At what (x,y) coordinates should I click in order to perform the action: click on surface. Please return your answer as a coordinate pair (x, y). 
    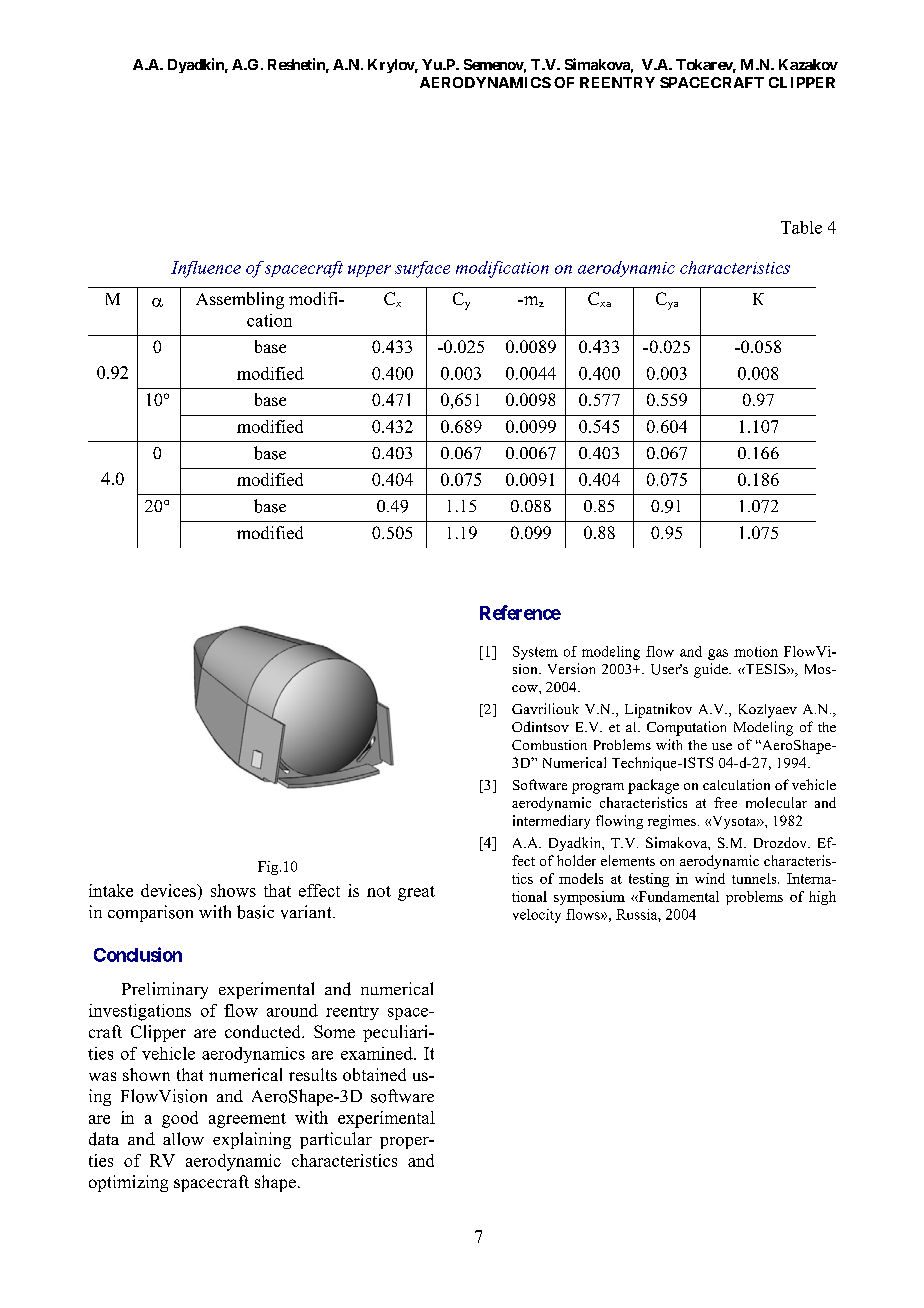
    Looking at the image, I should click on (422, 269).
